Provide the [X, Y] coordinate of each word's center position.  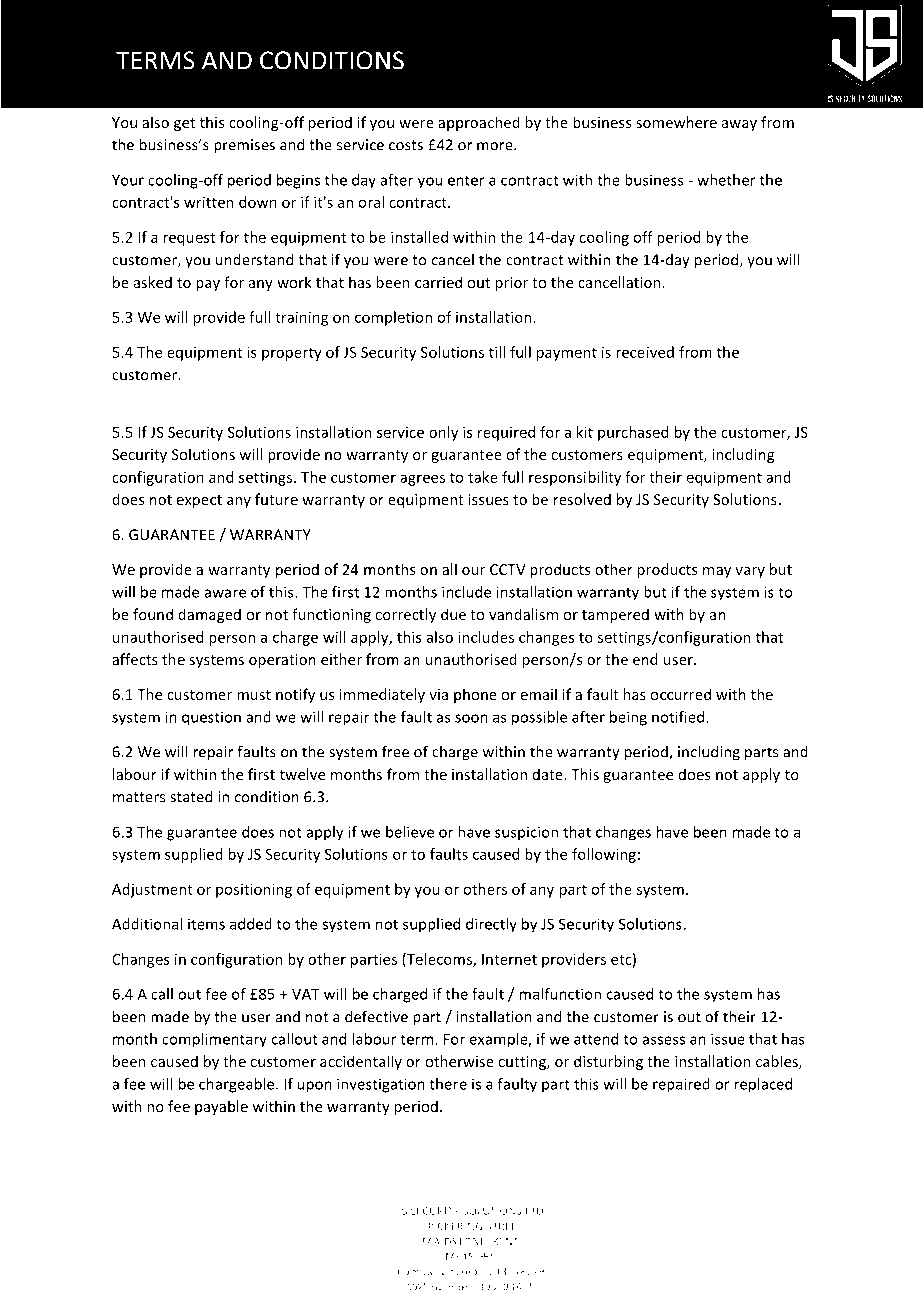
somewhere [676, 122]
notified [678, 717]
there [448, 1084]
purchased [633, 433]
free [395, 751]
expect [199, 501]
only [443, 433]
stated [191, 796]
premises [244, 146]
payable [221, 1107]
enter [466, 180]
